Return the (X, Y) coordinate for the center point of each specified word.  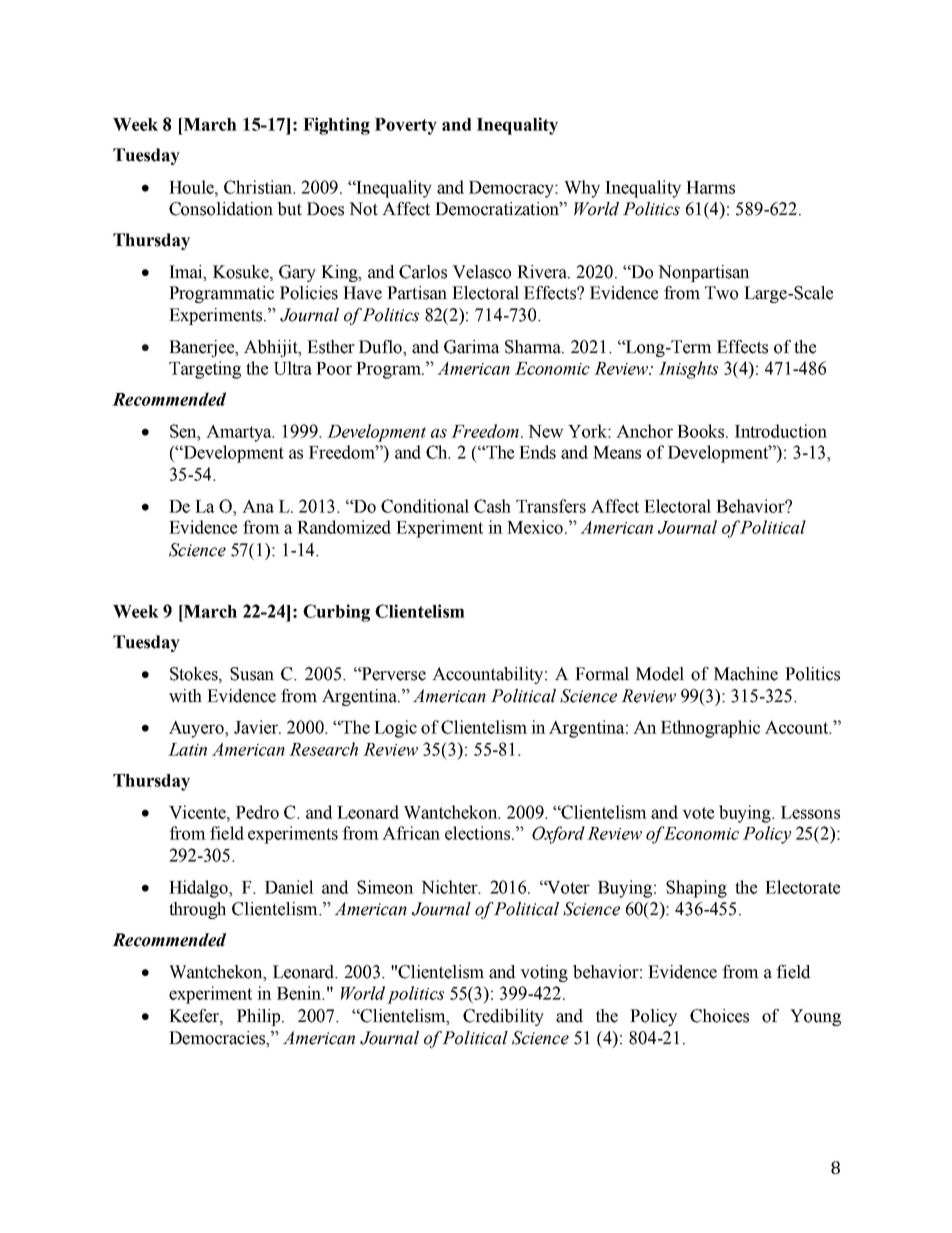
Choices (719, 1016)
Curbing (336, 613)
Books (702, 431)
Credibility (503, 1017)
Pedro (257, 812)
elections (477, 833)
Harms (710, 187)
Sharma (534, 347)
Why (582, 189)
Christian (259, 187)
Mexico (536, 527)
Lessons (810, 812)
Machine (746, 674)
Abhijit (272, 348)
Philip (260, 1017)
